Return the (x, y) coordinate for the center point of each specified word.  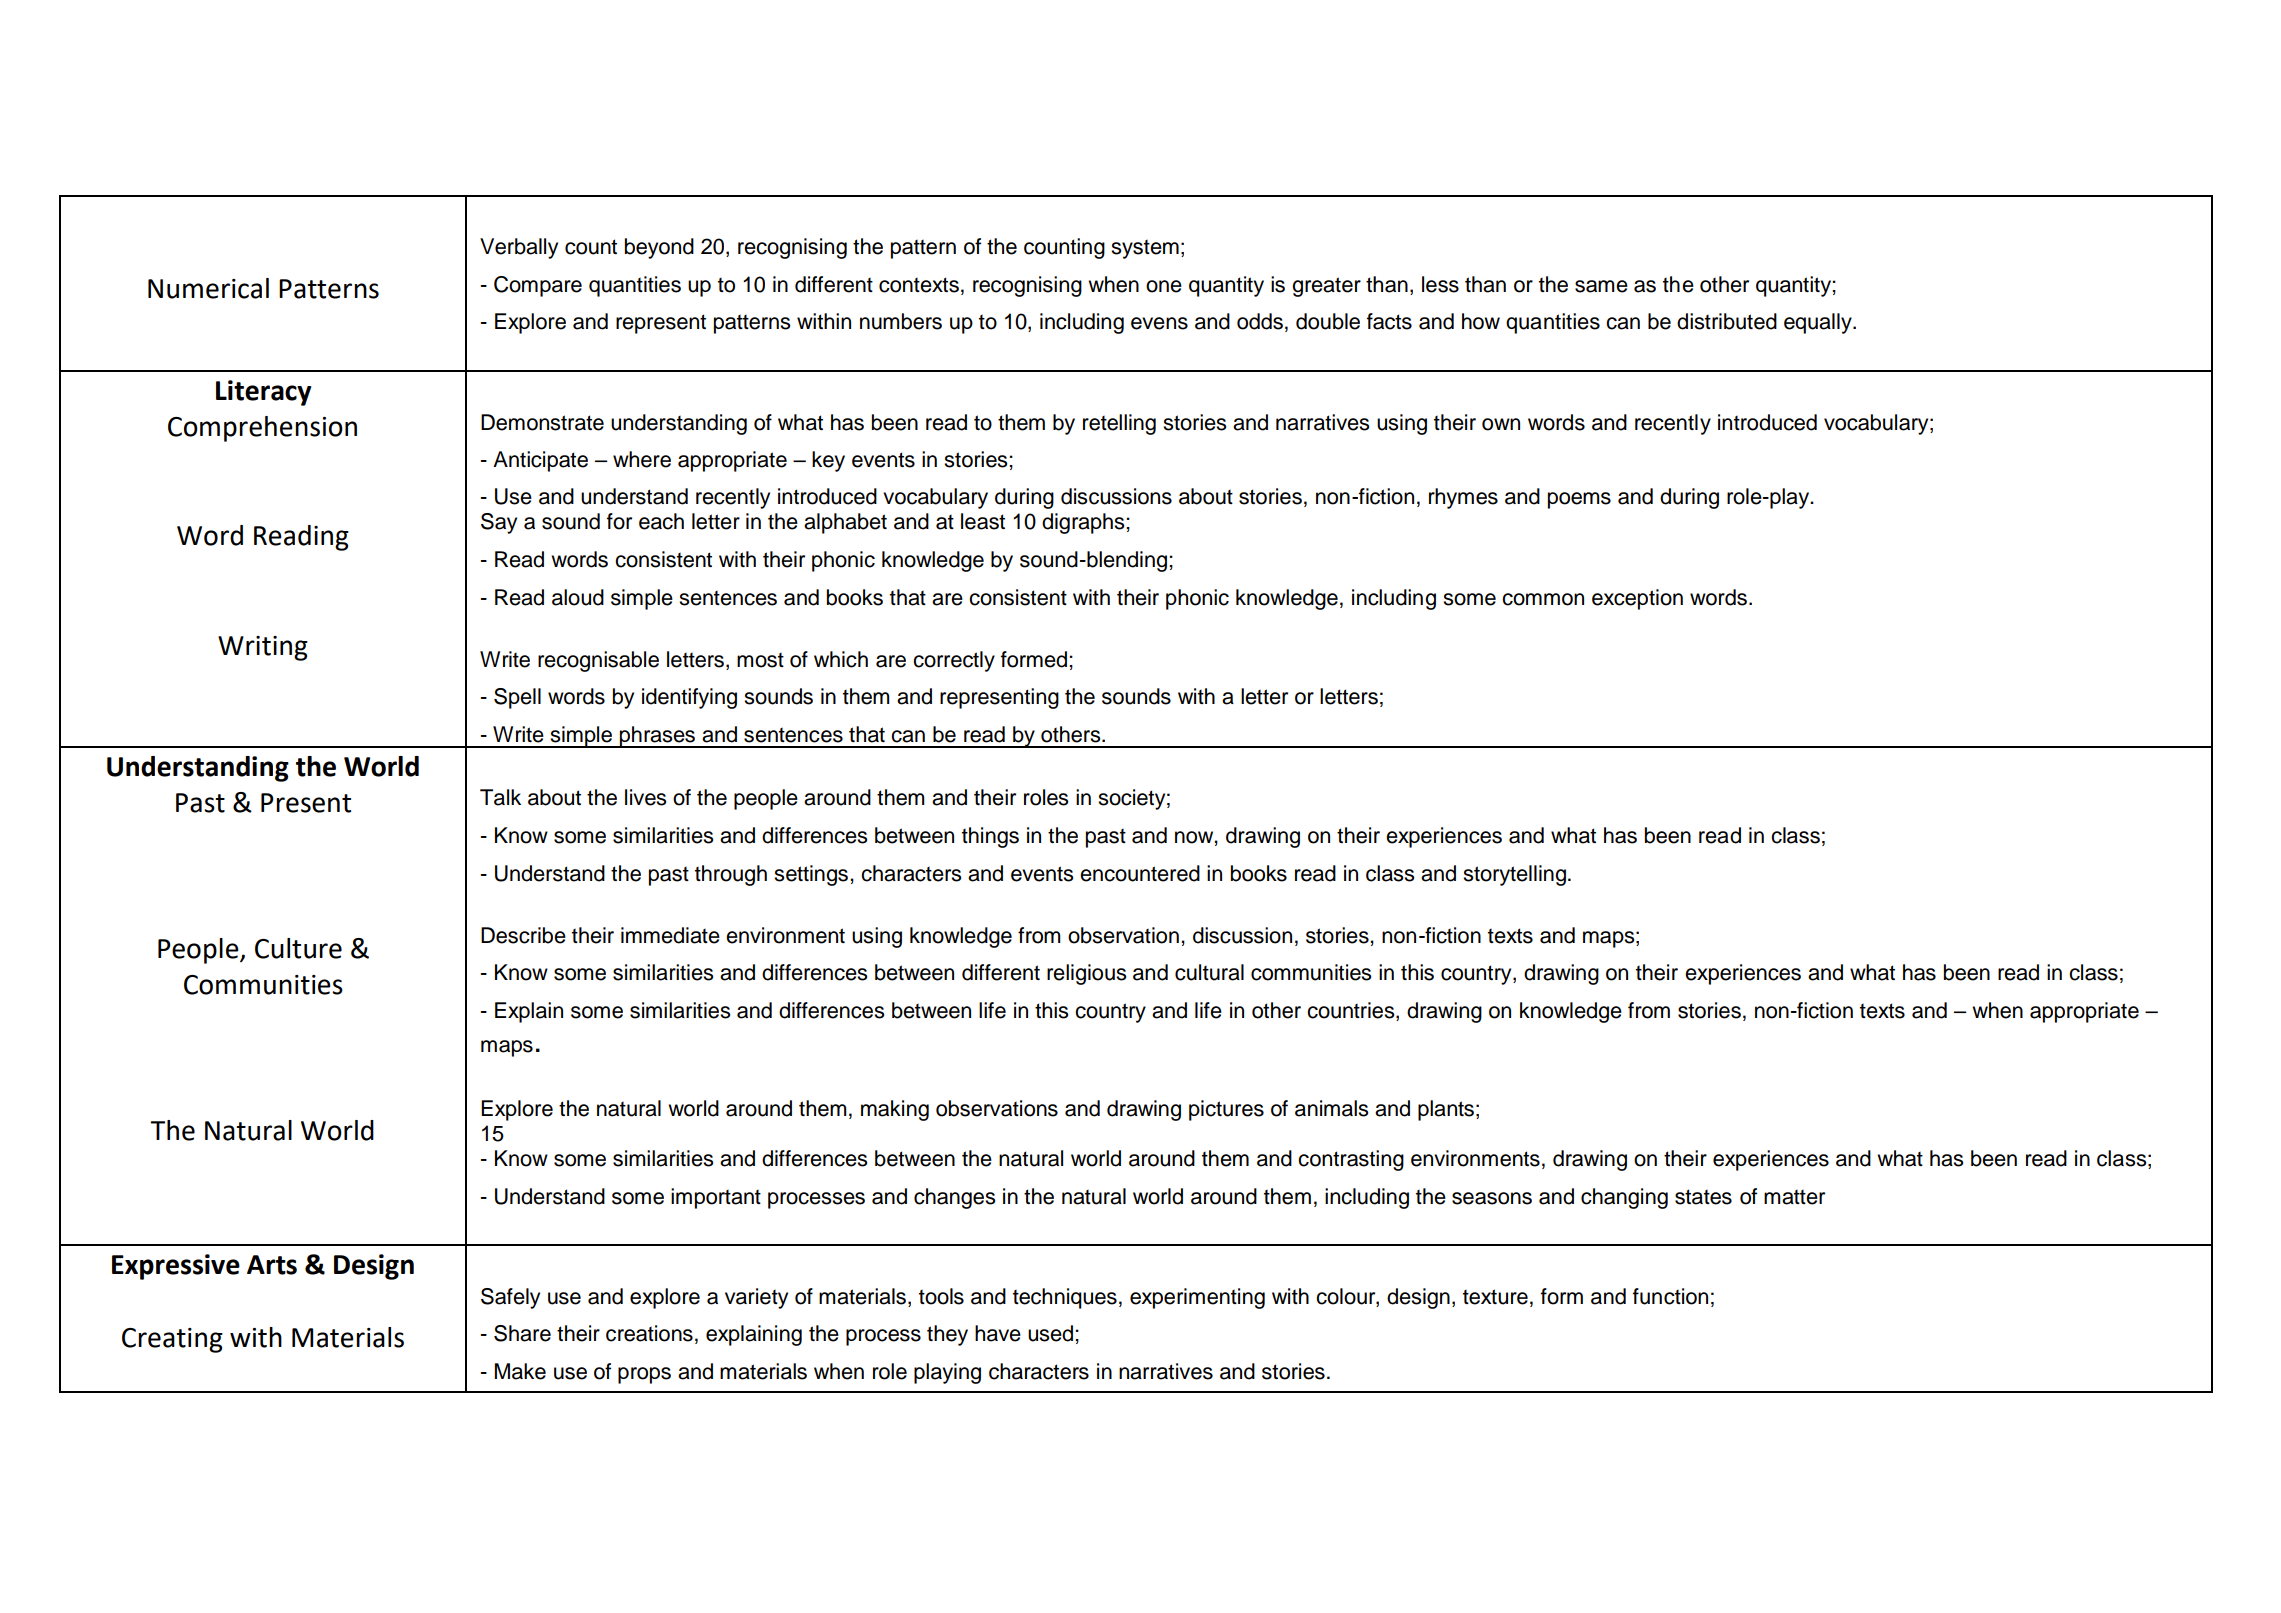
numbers (901, 321)
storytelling (1514, 875)
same (1601, 286)
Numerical (208, 288)
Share (522, 1333)
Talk (500, 797)
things (990, 837)
